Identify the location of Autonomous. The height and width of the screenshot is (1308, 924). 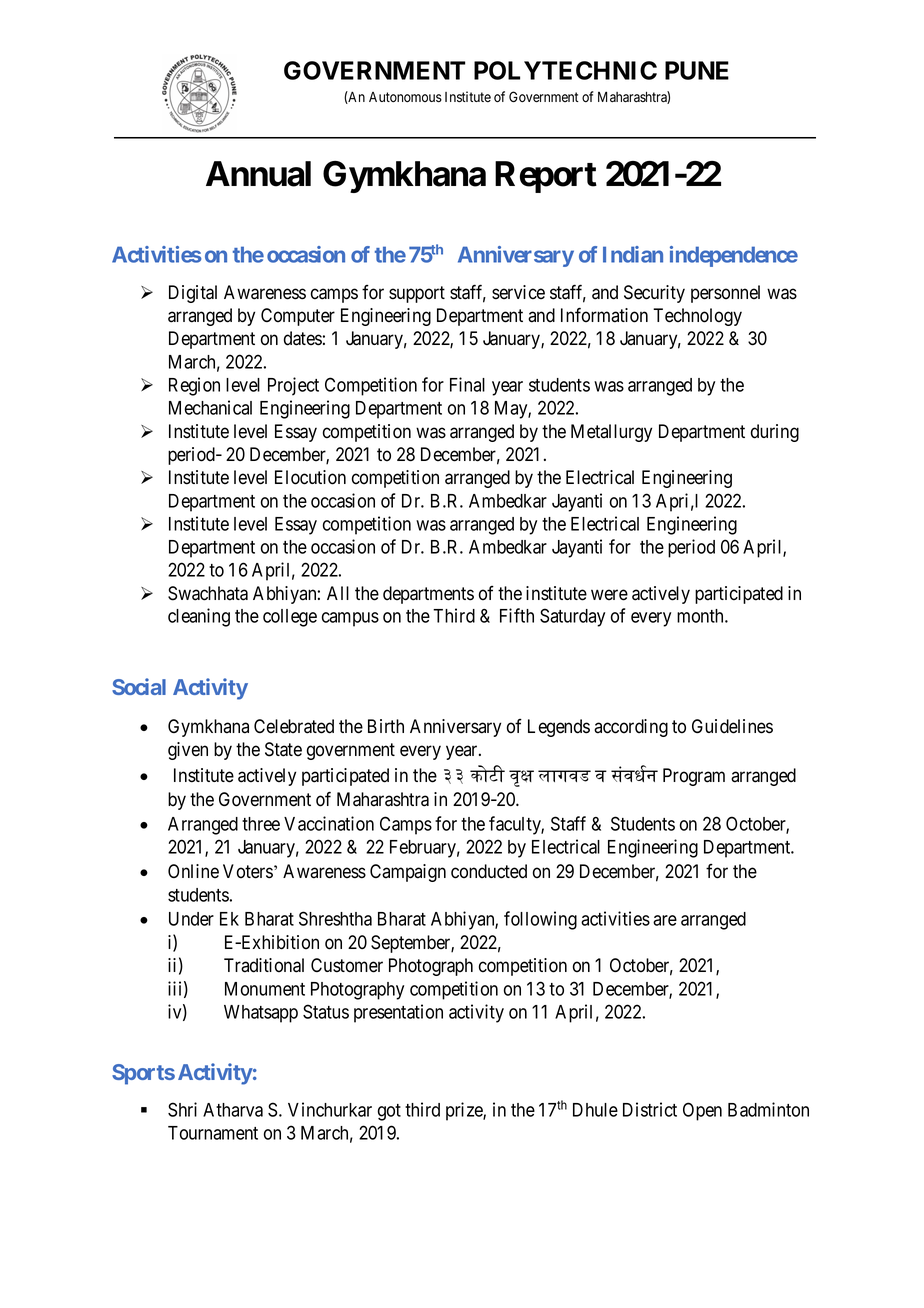
(405, 97).
